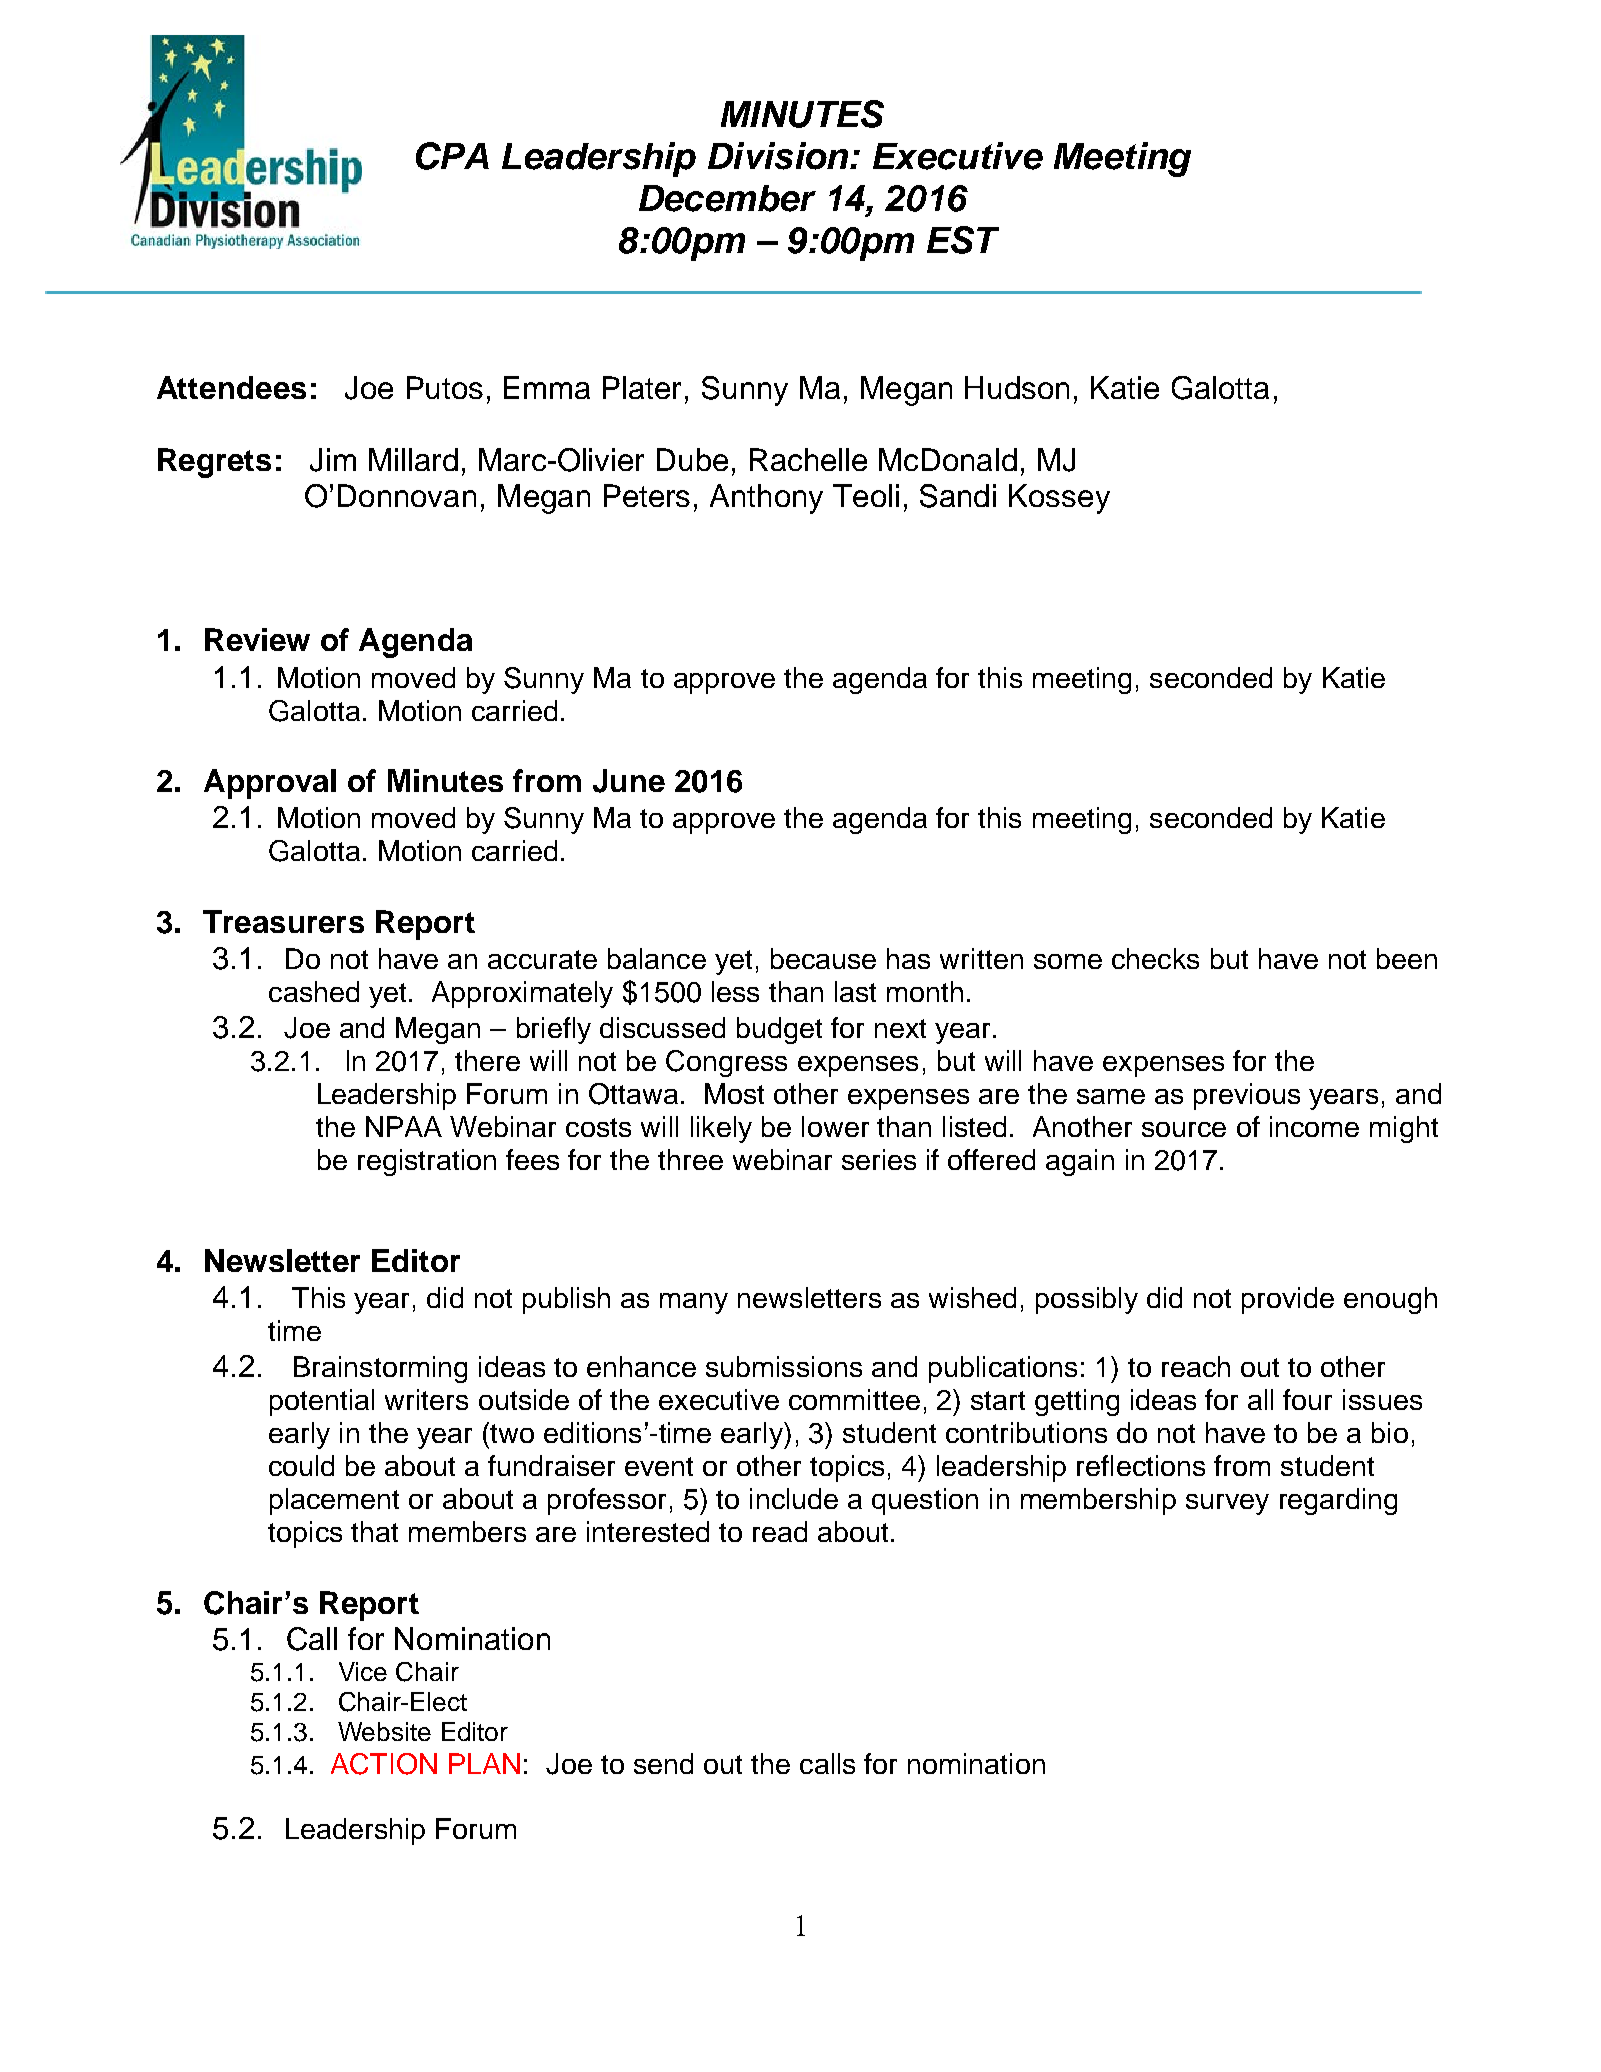 The height and width of the page is (2072, 1601). What do you see at coordinates (384, 1731) in the page?
I see `Website` at bounding box center [384, 1731].
